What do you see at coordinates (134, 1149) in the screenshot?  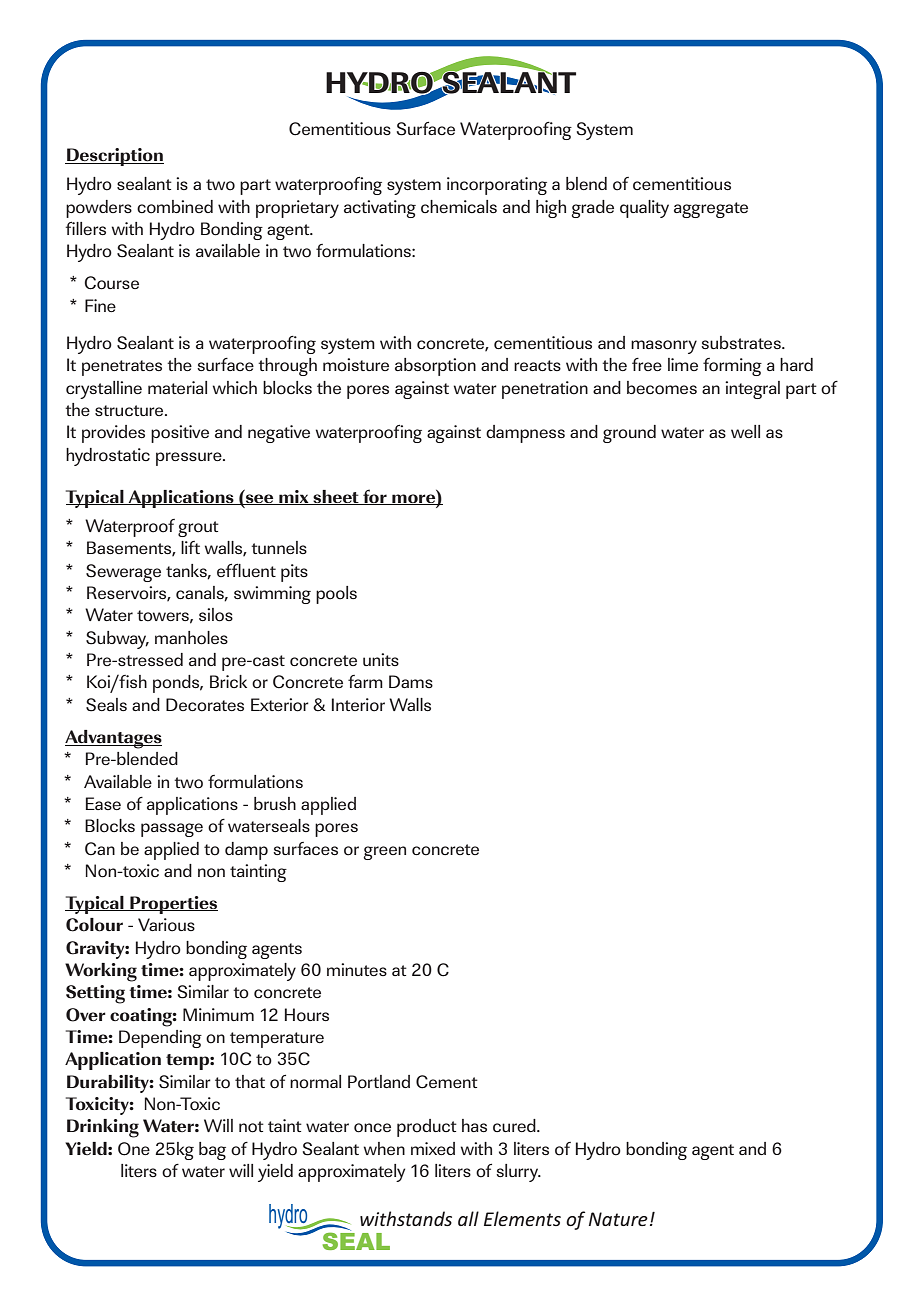 I see `One` at bounding box center [134, 1149].
